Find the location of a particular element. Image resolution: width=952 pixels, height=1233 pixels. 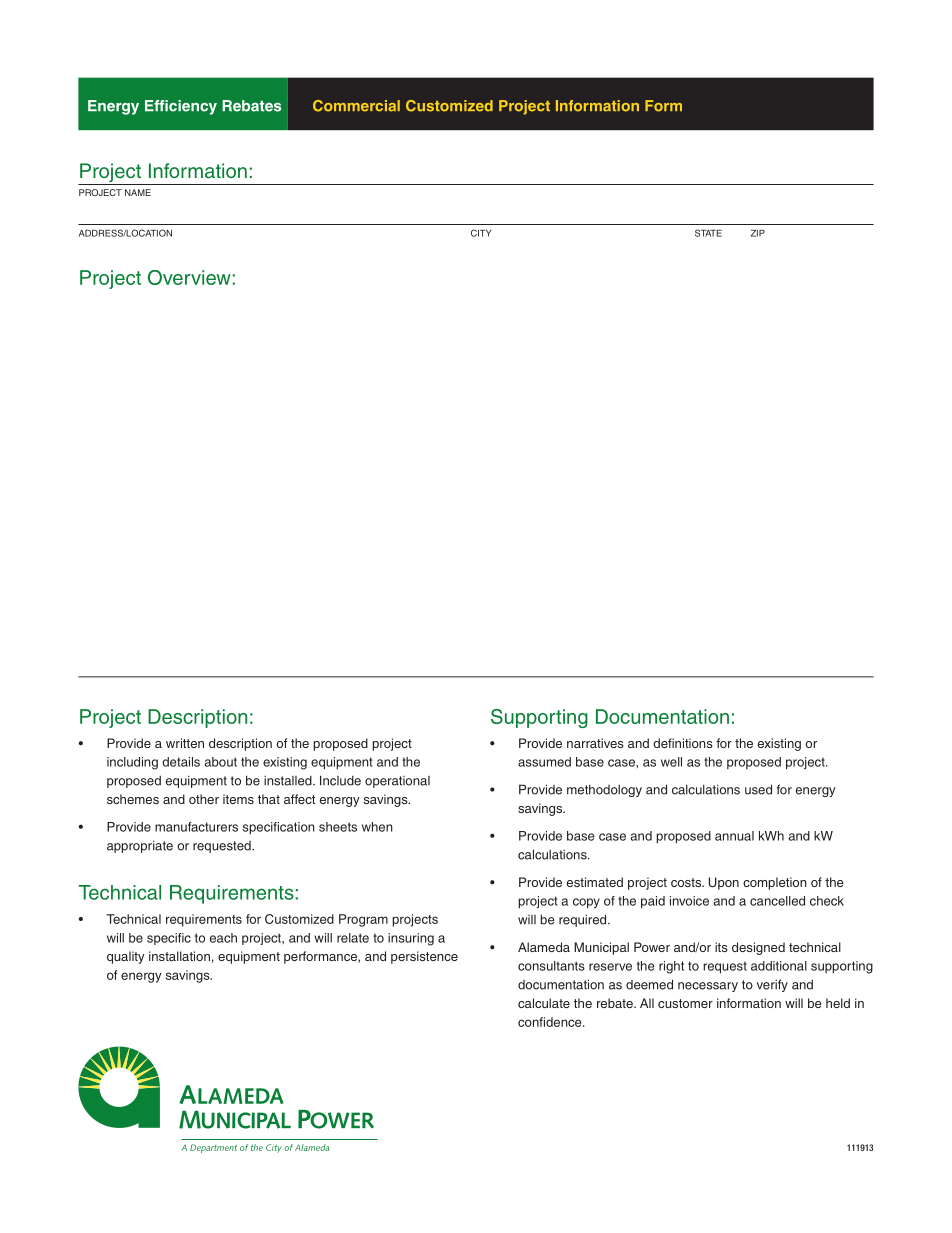

Commercial is located at coordinates (356, 106).
